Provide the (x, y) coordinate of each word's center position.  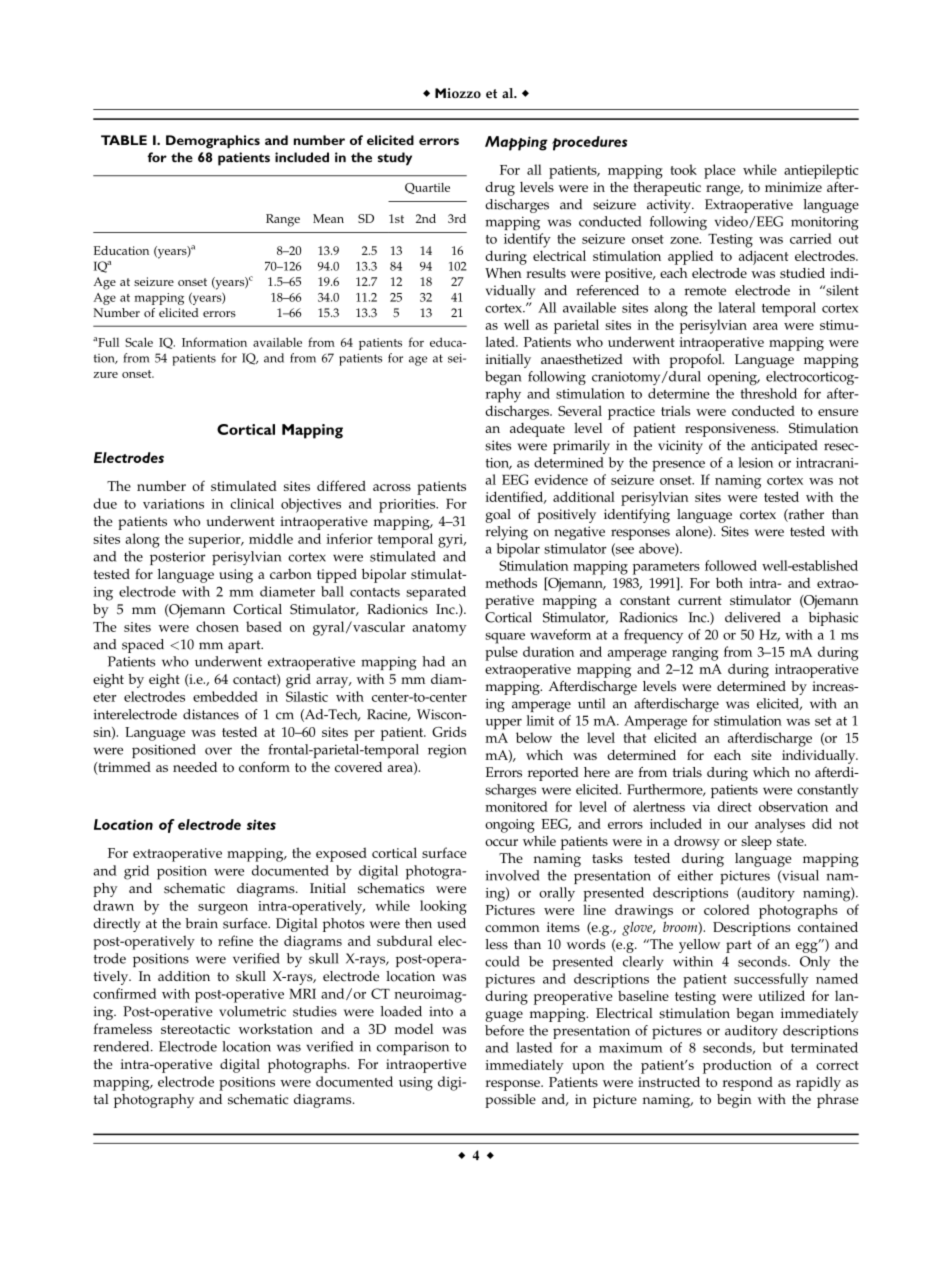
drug (500, 189)
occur (501, 842)
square (505, 638)
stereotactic (195, 1029)
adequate (537, 430)
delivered (753, 617)
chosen (217, 626)
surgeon (223, 909)
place (720, 171)
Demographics (213, 142)
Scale (139, 342)
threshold (768, 393)
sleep (756, 843)
